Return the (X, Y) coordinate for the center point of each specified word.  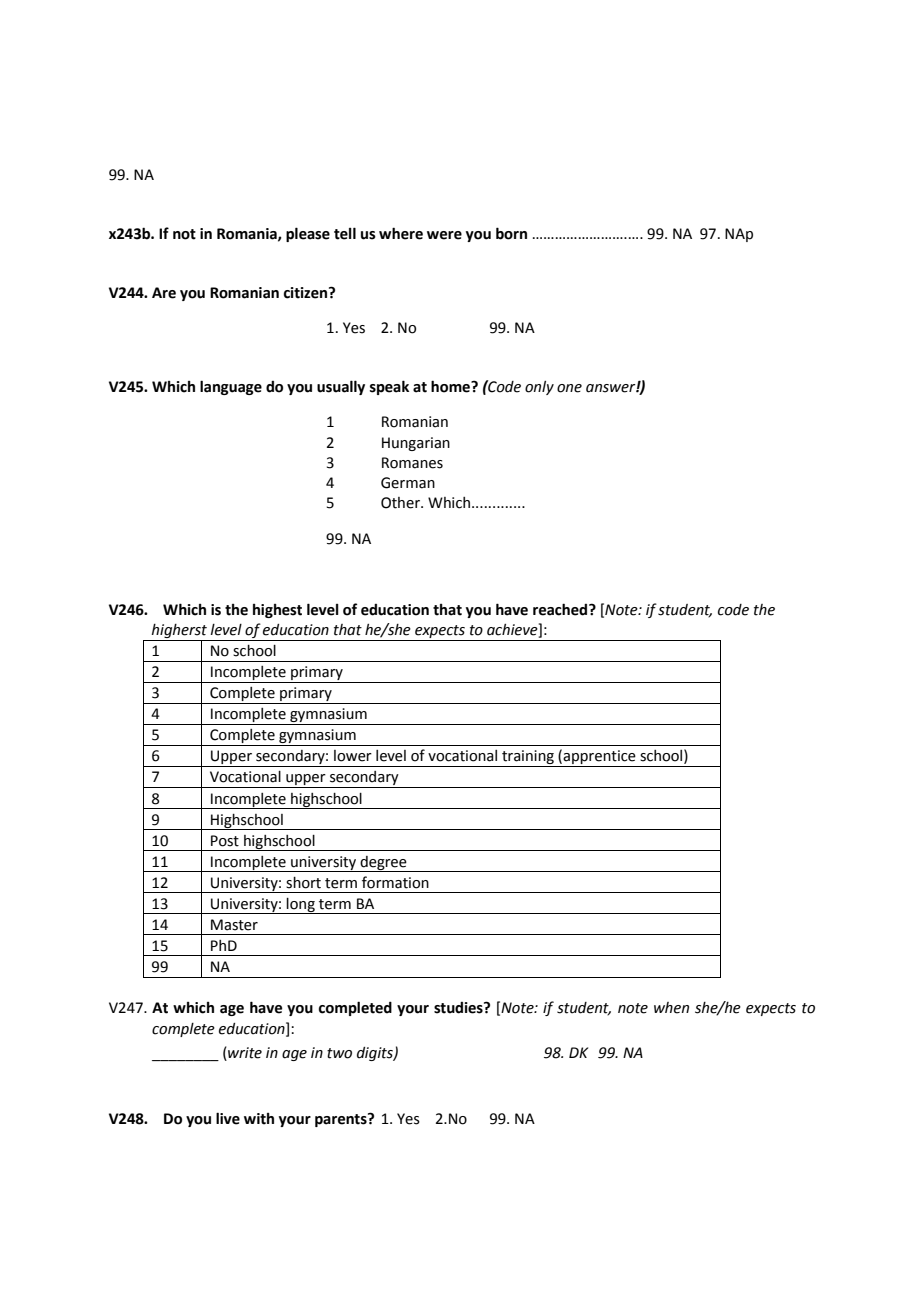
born (511, 233)
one (569, 388)
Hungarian (416, 444)
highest (277, 611)
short (303, 883)
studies (459, 1008)
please (308, 234)
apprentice (600, 758)
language (231, 387)
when (671, 1008)
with (259, 1119)
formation (395, 882)
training (528, 758)
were (444, 235)
